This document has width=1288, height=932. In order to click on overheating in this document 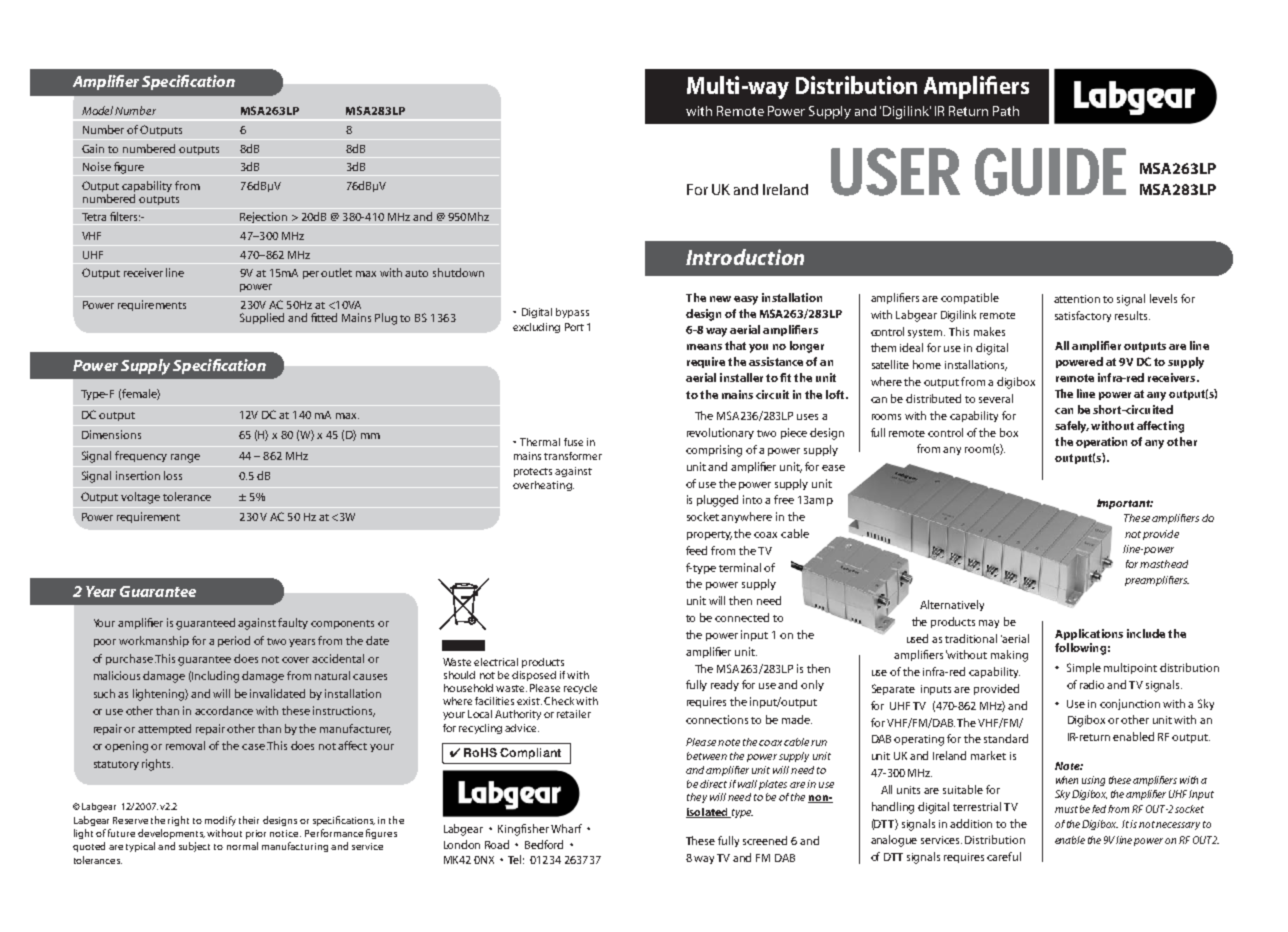, I will do `click(543, 486)`.
